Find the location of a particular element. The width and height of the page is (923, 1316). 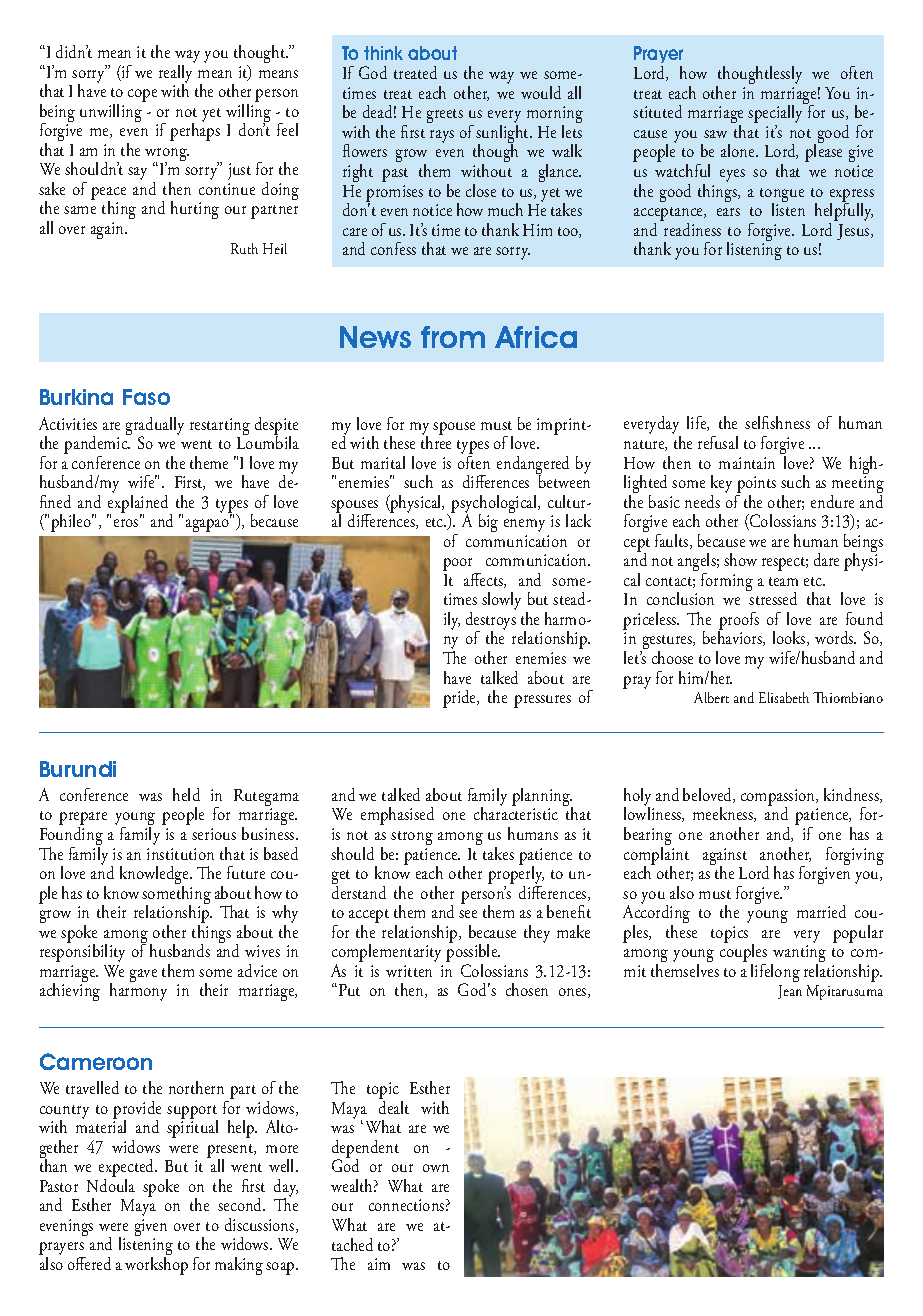

workshop is located at coordinates (156, 1266).
